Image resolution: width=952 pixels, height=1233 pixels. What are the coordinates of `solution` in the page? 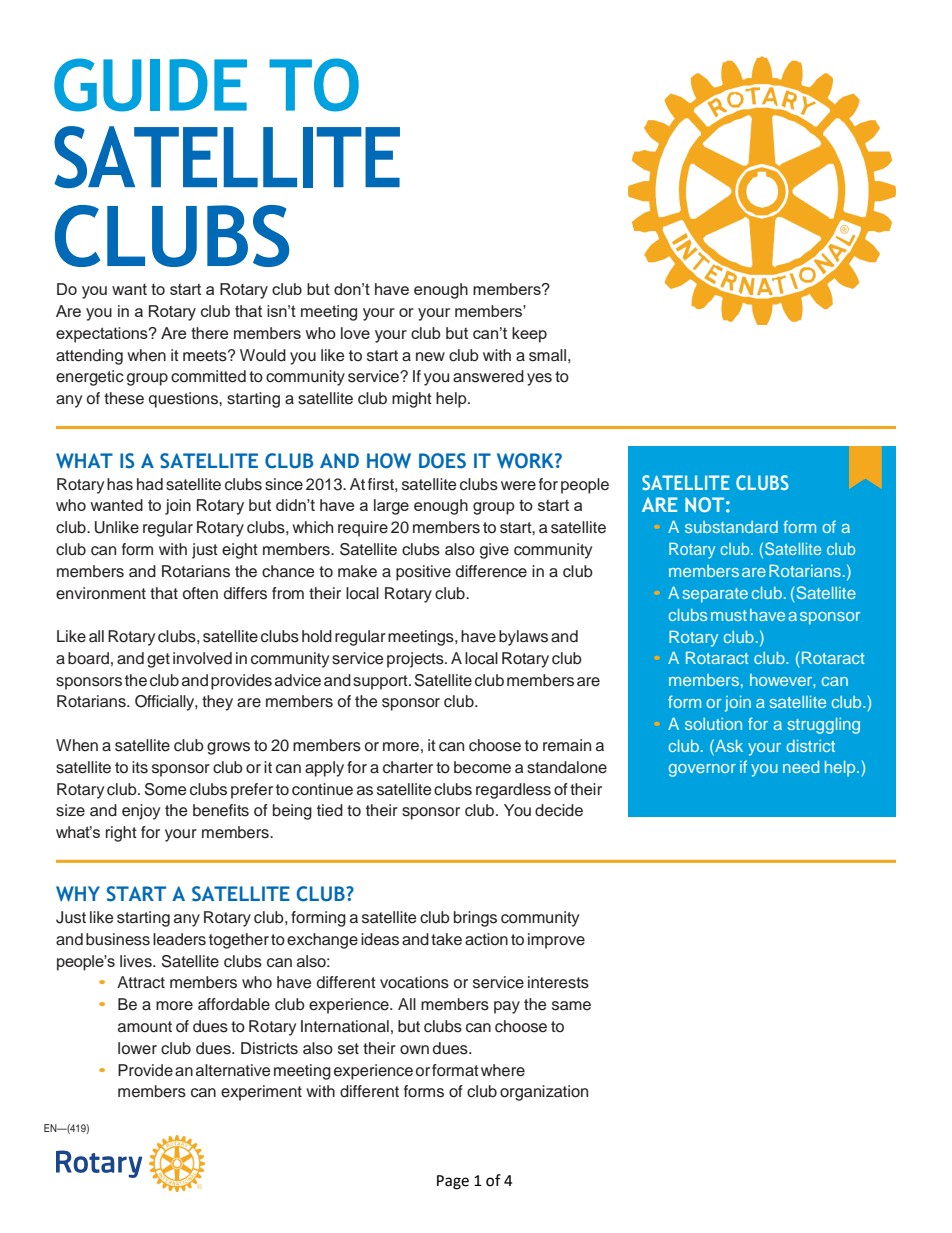 It's located at (713, 724).
